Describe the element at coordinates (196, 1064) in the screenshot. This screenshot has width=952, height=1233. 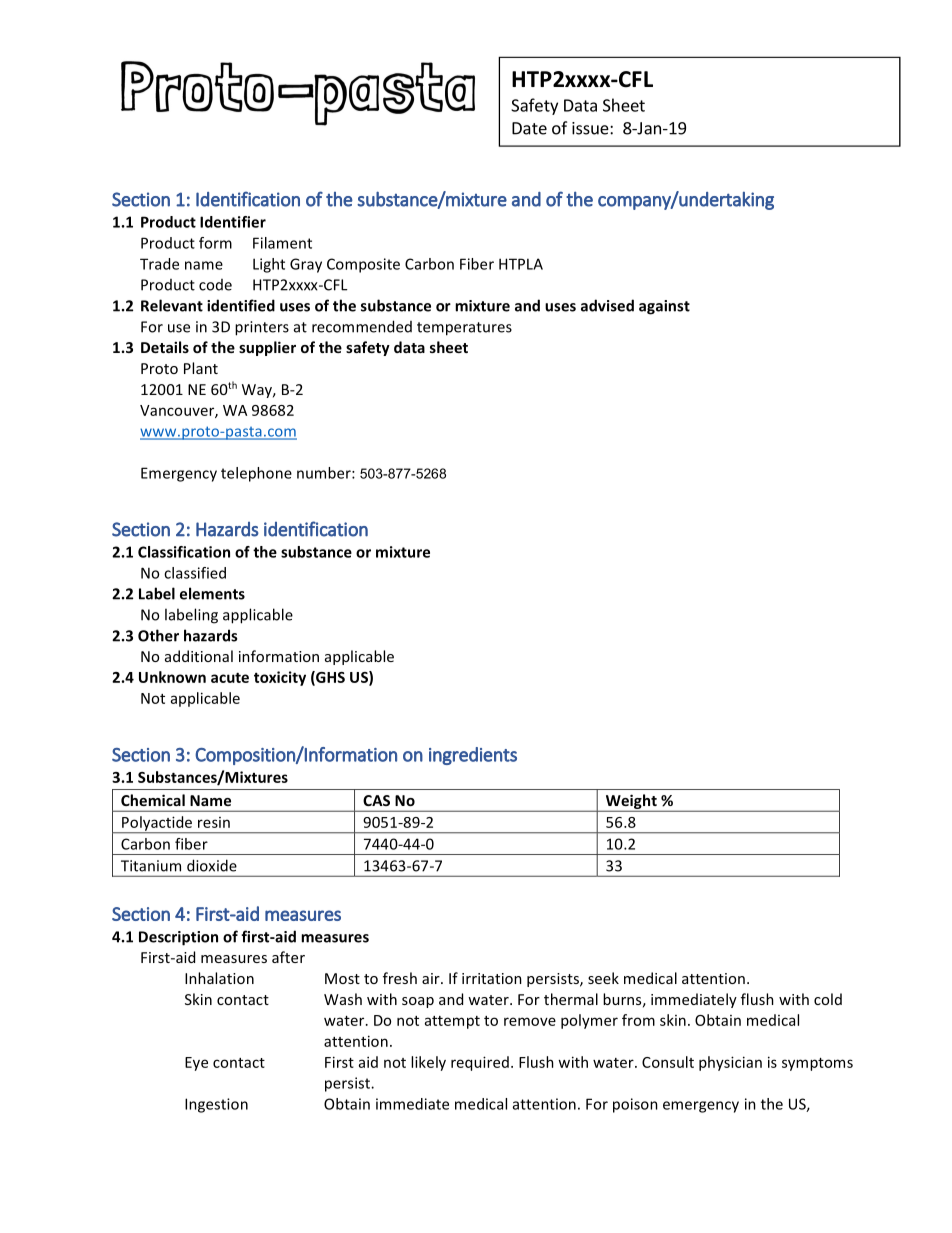
I see `Eye` at that location.
